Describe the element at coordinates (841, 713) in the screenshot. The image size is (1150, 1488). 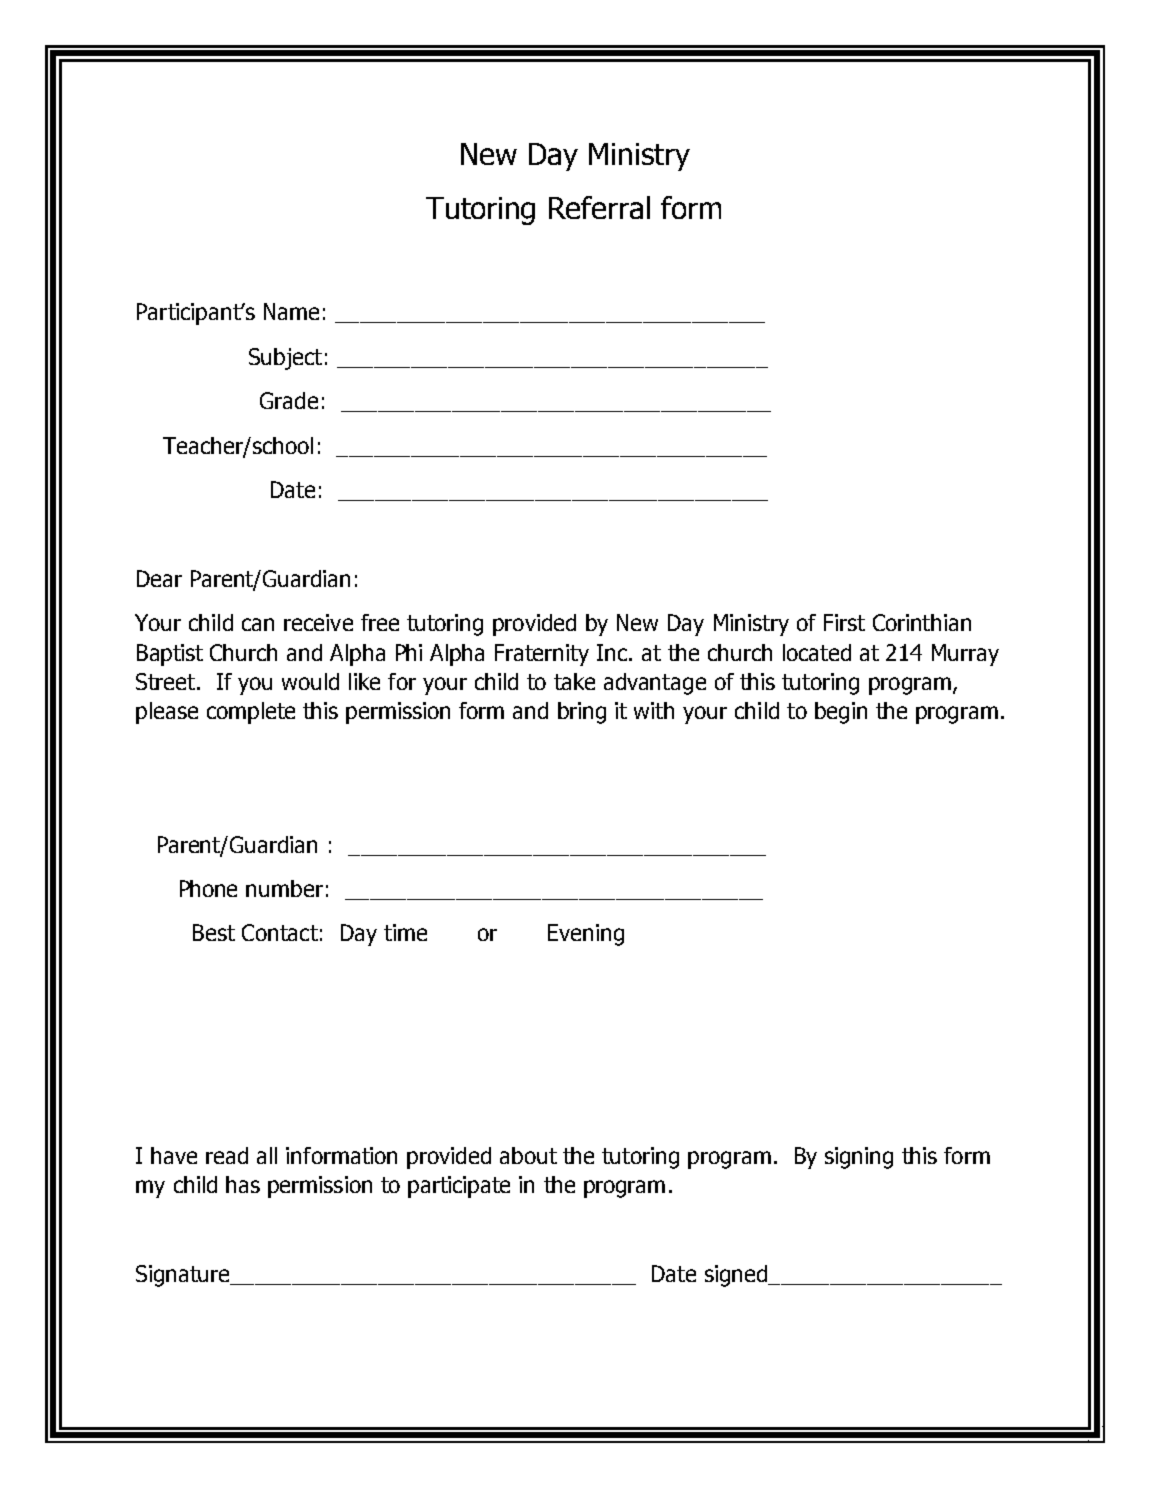
I see `begin` at that location.
